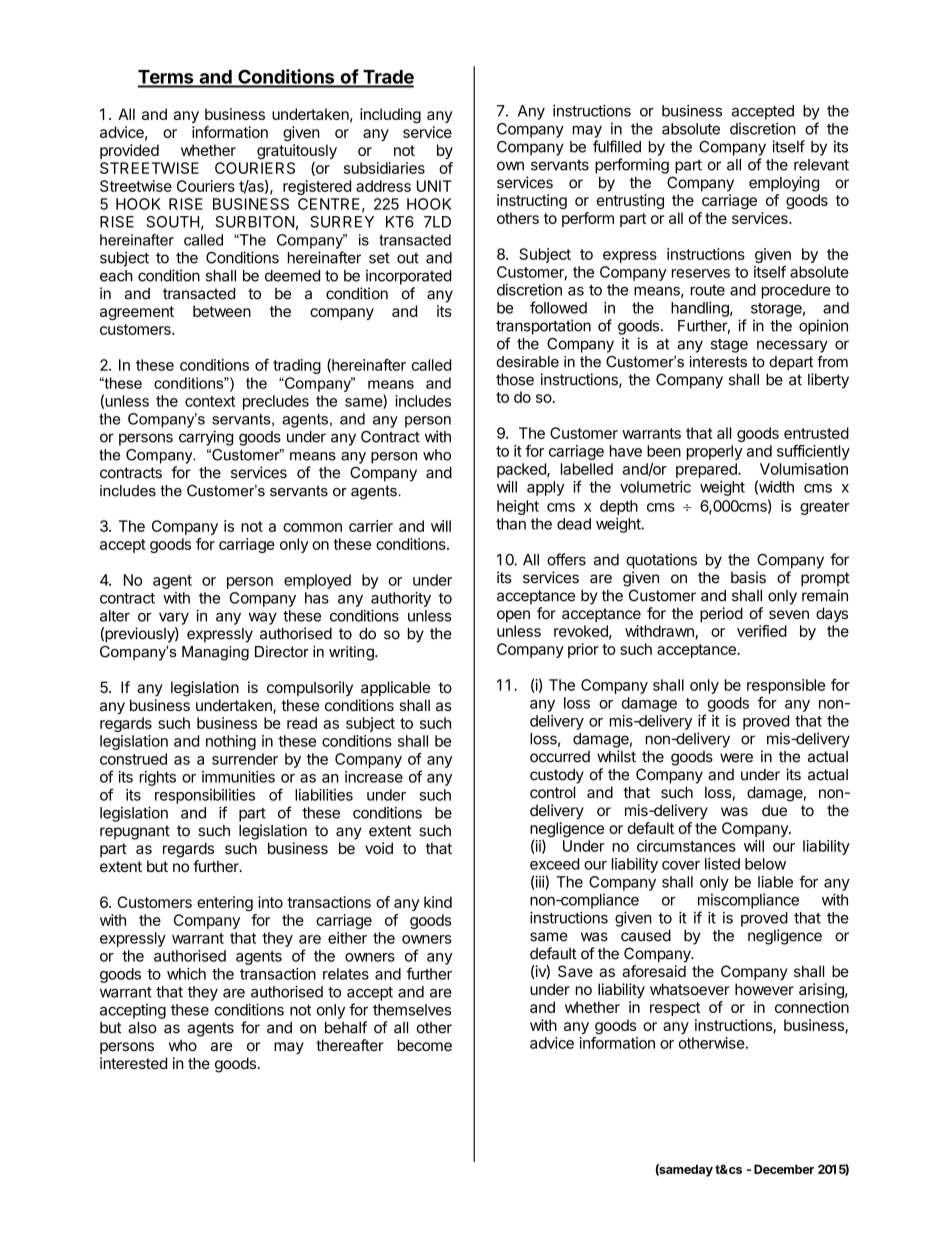  What do you see at coordinates (297, 151) in the screenshot?
I see `gratuitously` at bounding box center [297, 151].
